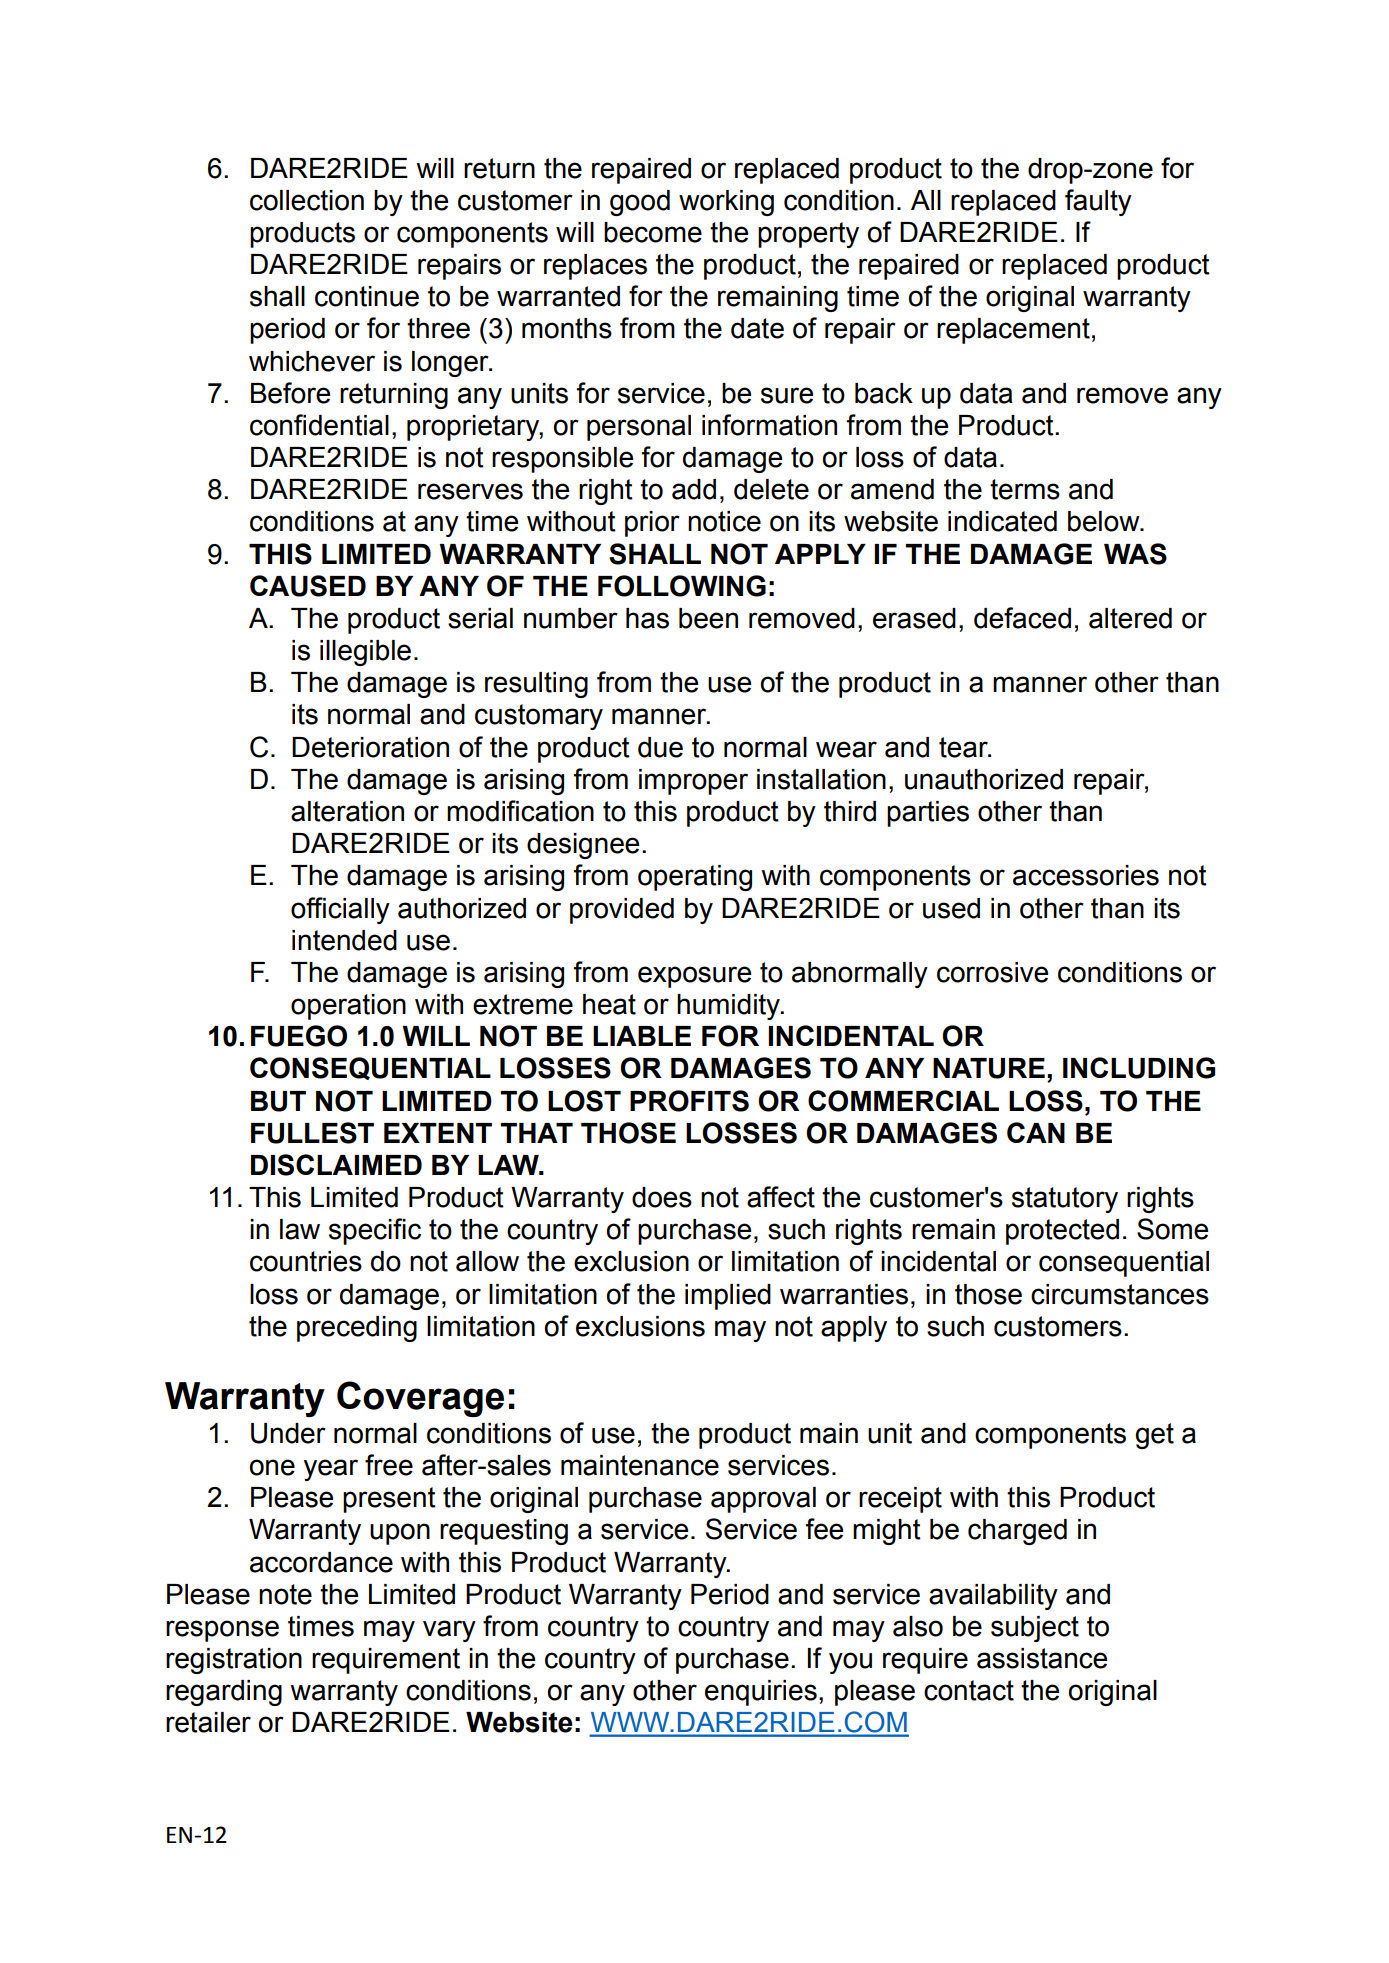 The image size is (1389, 1963). What do you see at coordinates (307, 200) in the page?
I see `collection` at bounding box center [307, 200].
